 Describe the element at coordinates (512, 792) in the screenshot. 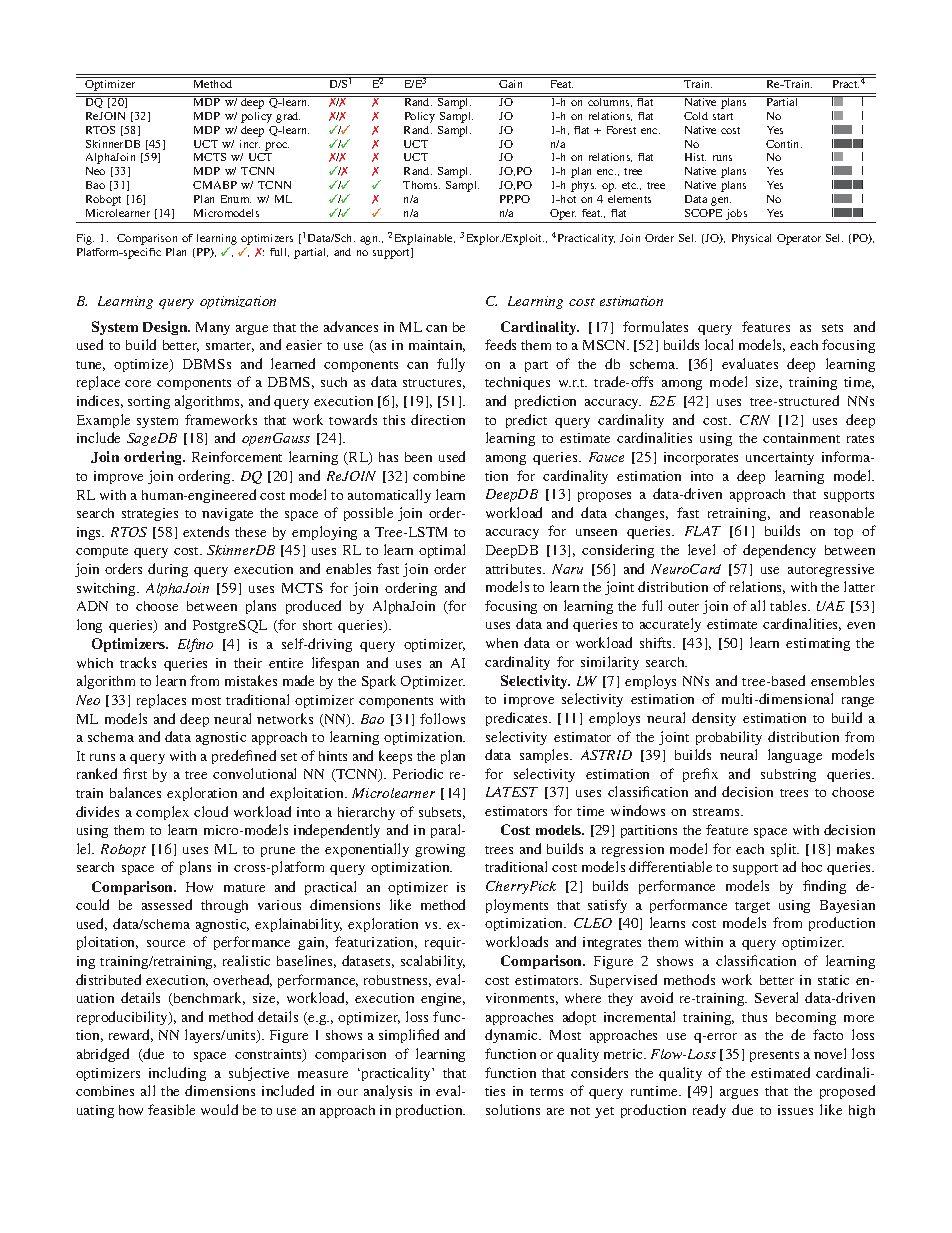

I see `LATEST` at that location.
